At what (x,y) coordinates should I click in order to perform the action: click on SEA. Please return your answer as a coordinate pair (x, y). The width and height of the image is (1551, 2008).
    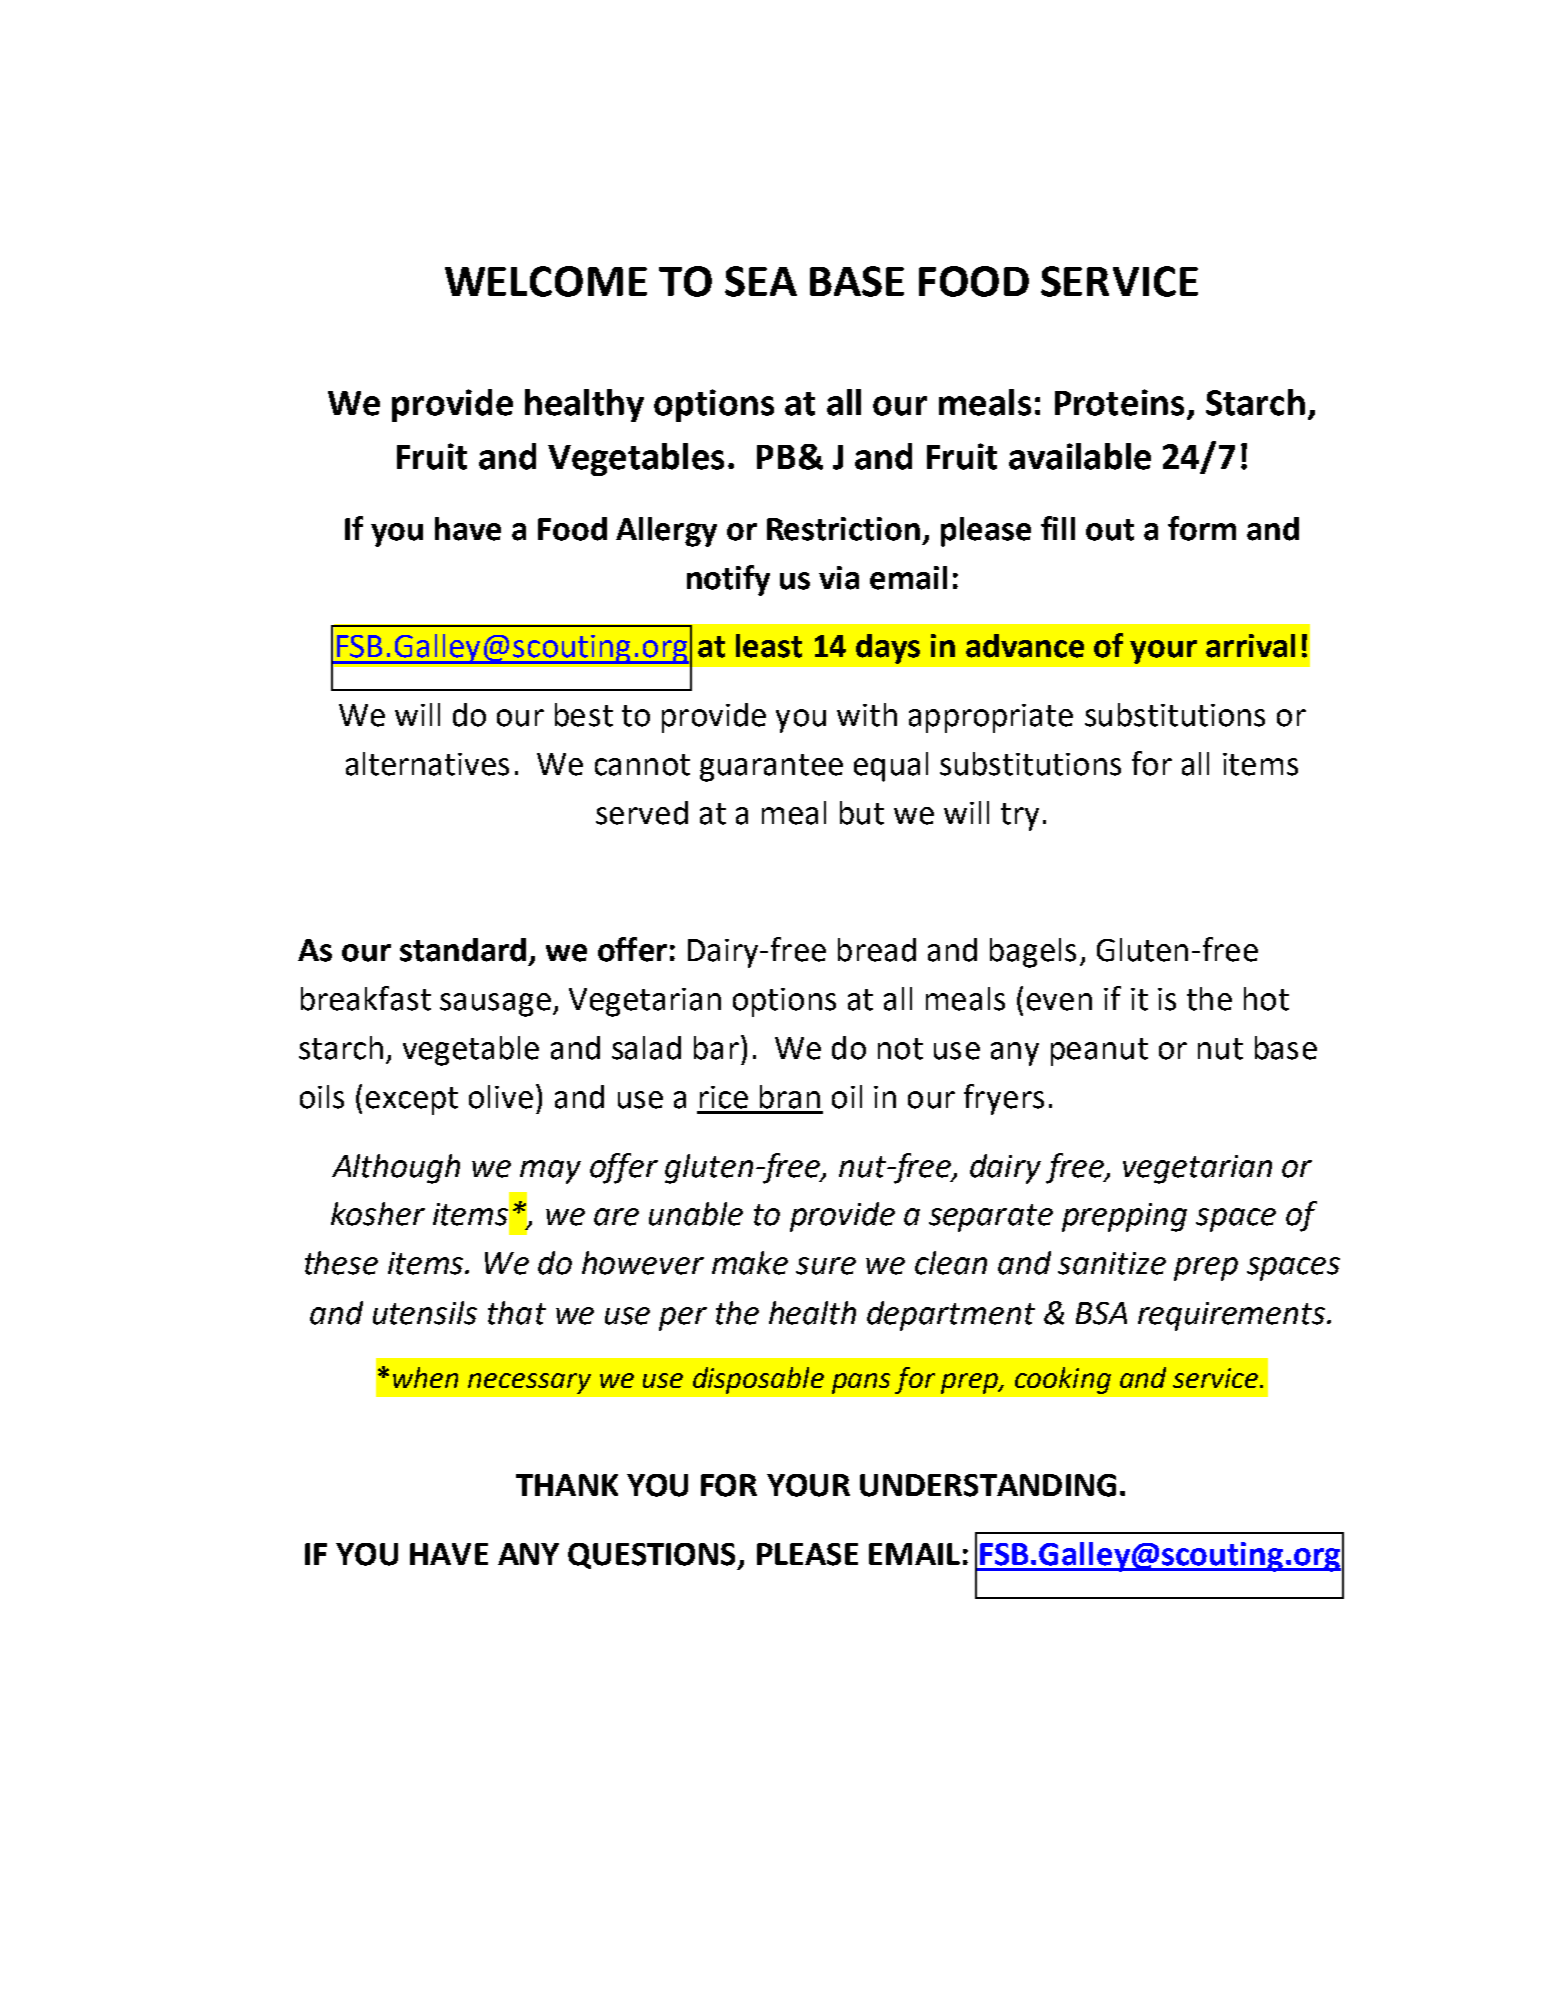
    Looking at the image, I should click on (761, 281).
